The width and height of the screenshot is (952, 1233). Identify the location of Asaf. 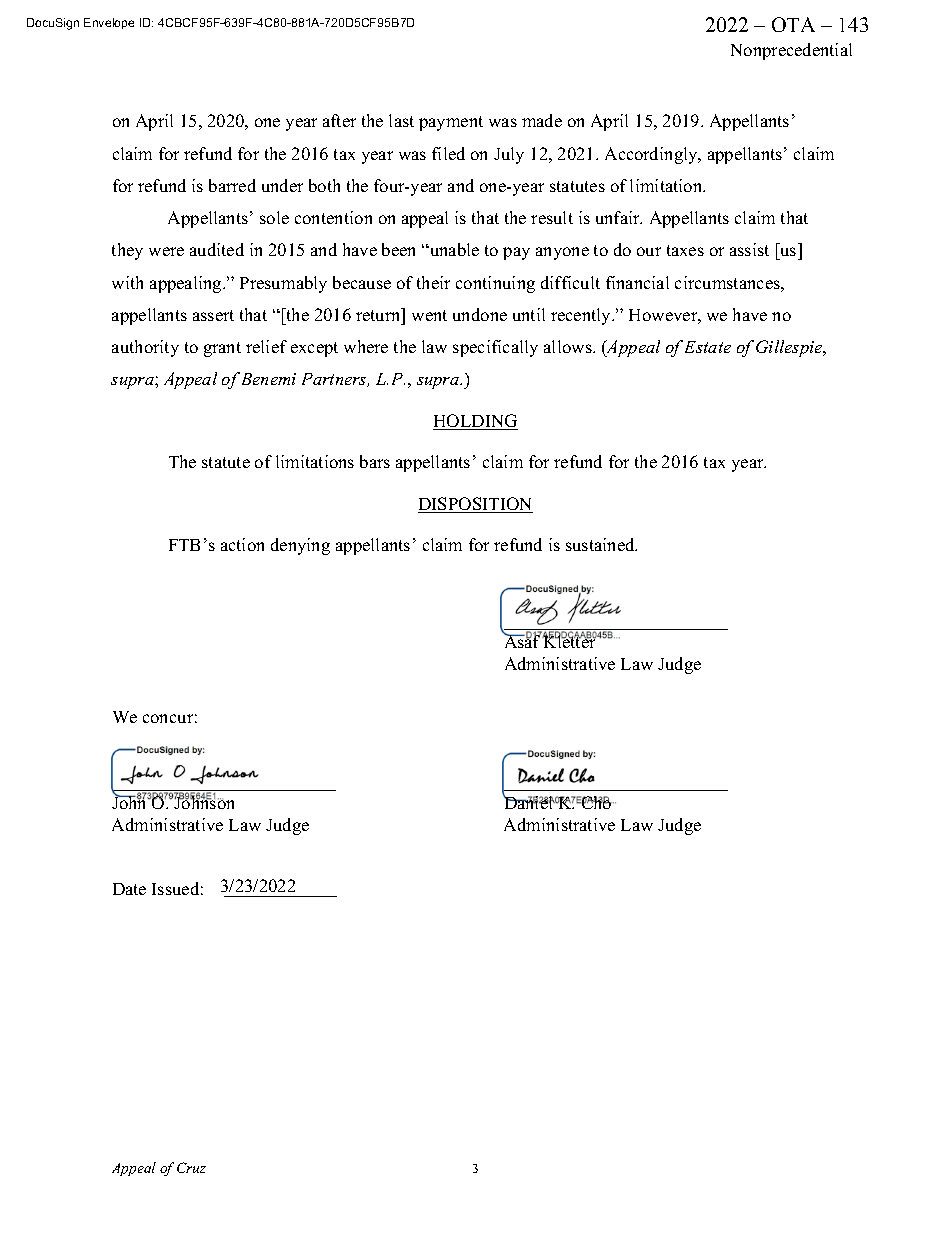
(523, 640).
